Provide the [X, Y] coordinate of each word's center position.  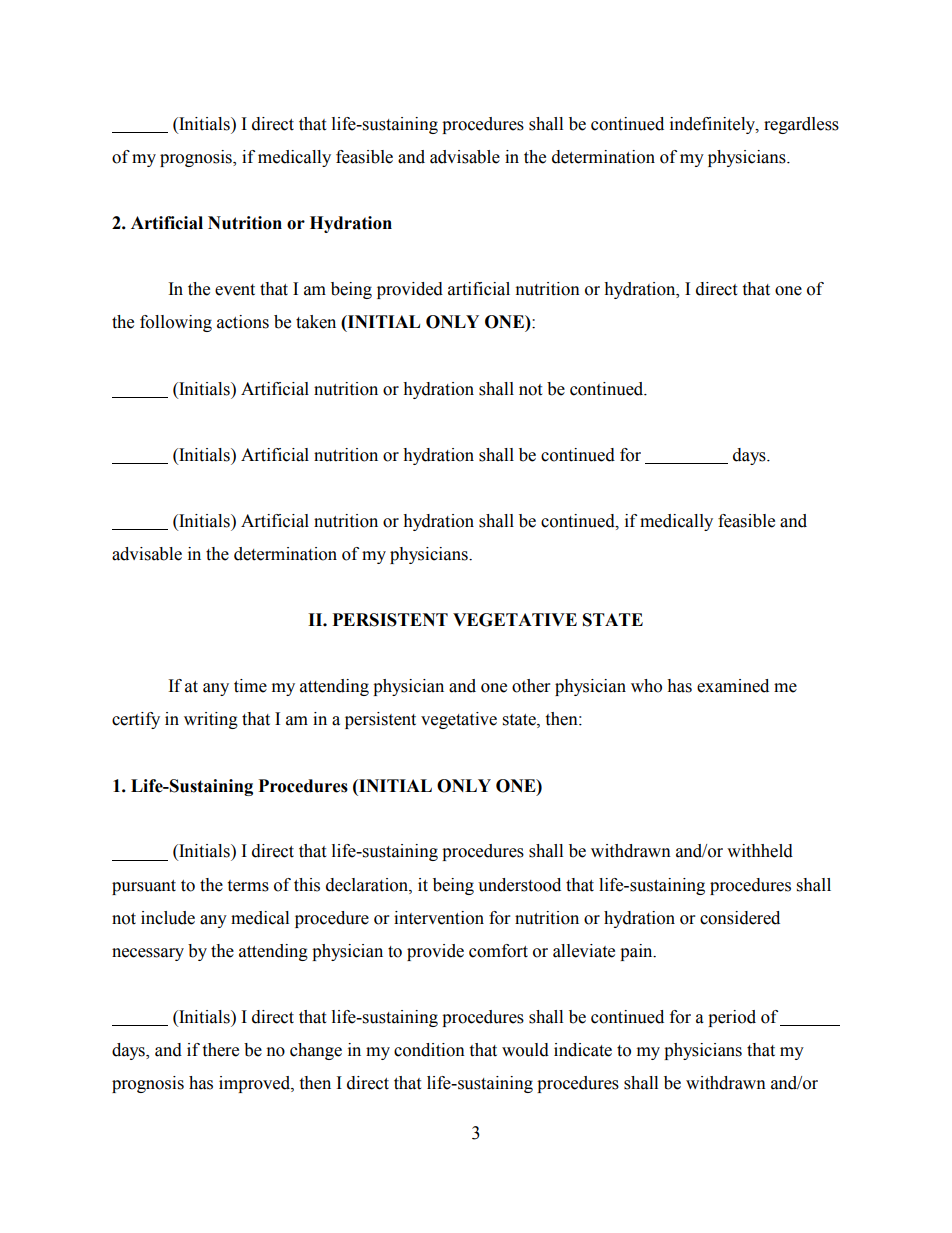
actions [243, 322]
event [235, 290]
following [176, 323]
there [220, 1050]
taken [316, 322]
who [646, 686]
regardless [801, 125]
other [531, 686]
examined [733, 686]
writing [211, 720]
